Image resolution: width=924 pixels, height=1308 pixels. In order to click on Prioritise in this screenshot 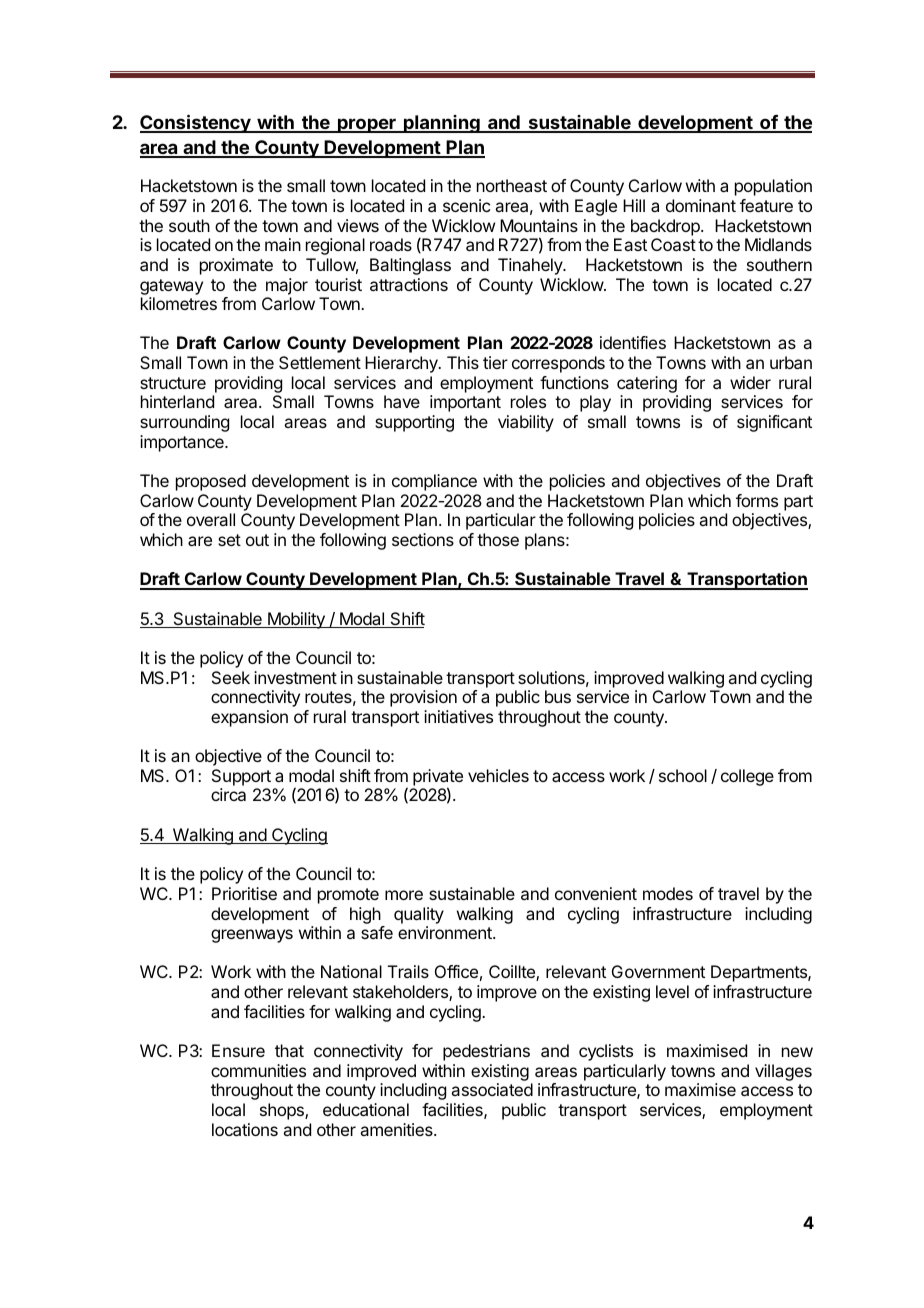, I will do `click(244, 893)`.
